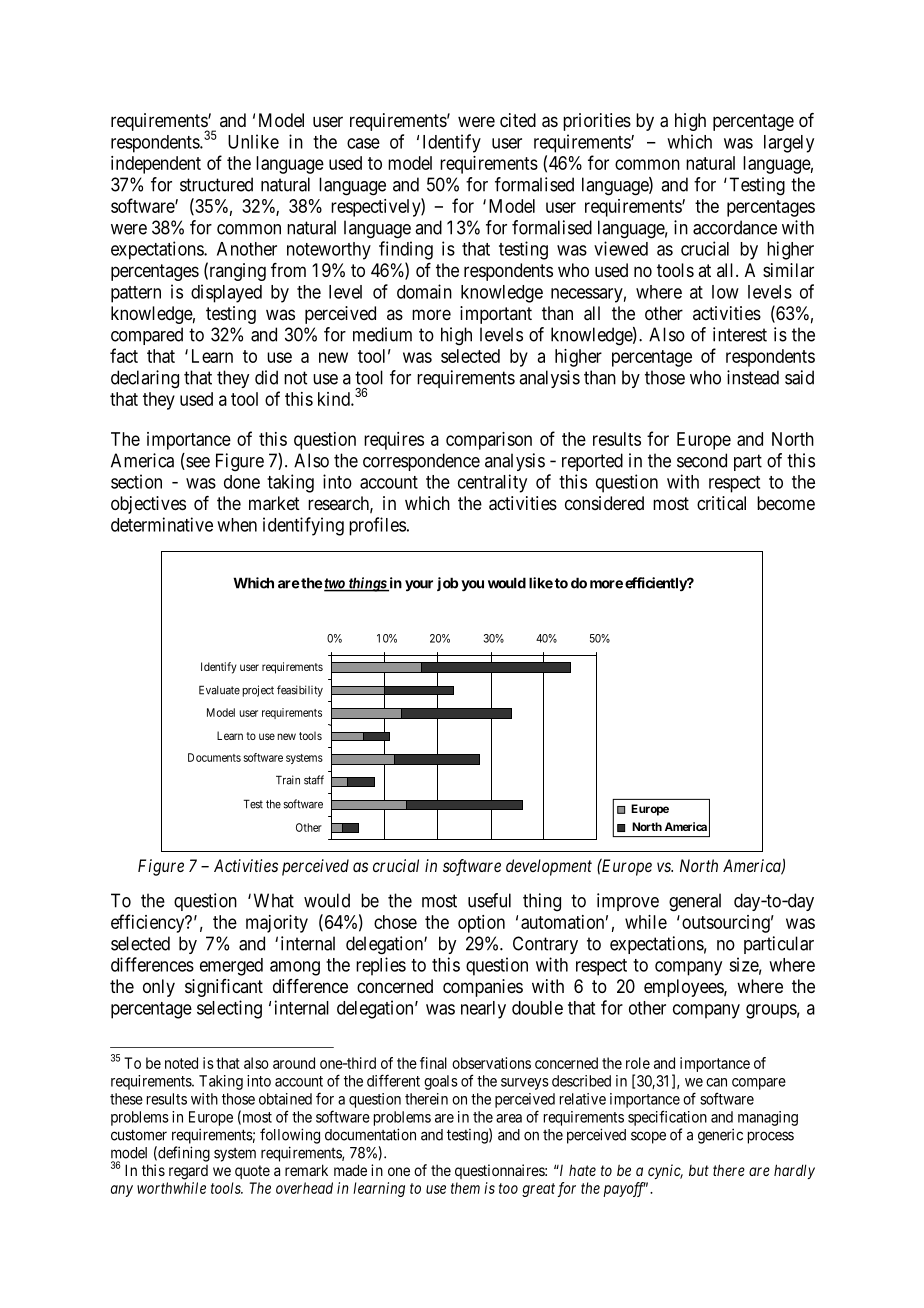 This image has height=1308, width=924. Describe the element at coordinates (489, 441) in the image. I see `comparison` at that location.
